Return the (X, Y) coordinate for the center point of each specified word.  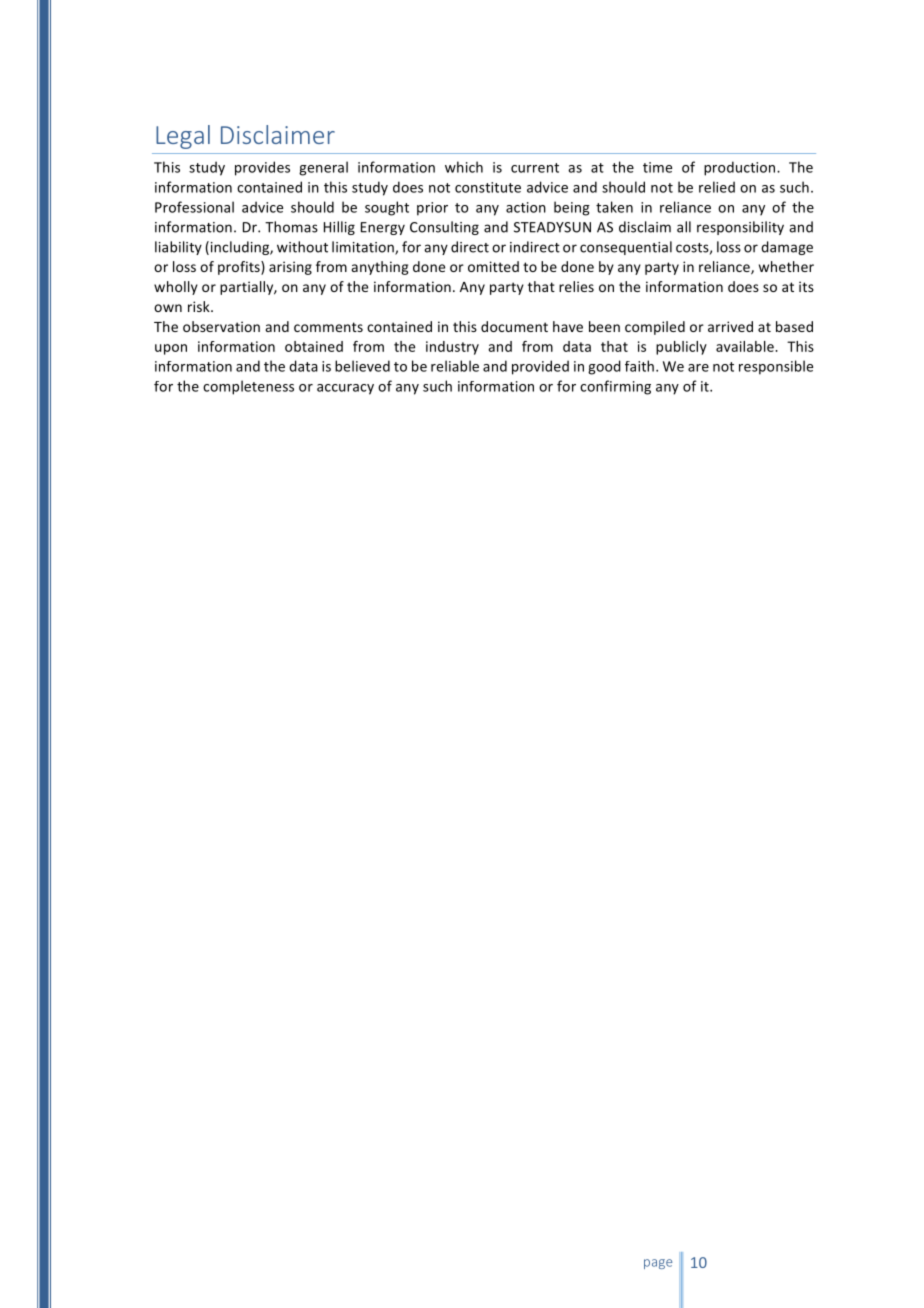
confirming (615, 387)
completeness (248, 387)
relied (717, 187)
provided (540, 367)
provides (262, 168)
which (464, 167)
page (658, 1264)
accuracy (345, 389)
